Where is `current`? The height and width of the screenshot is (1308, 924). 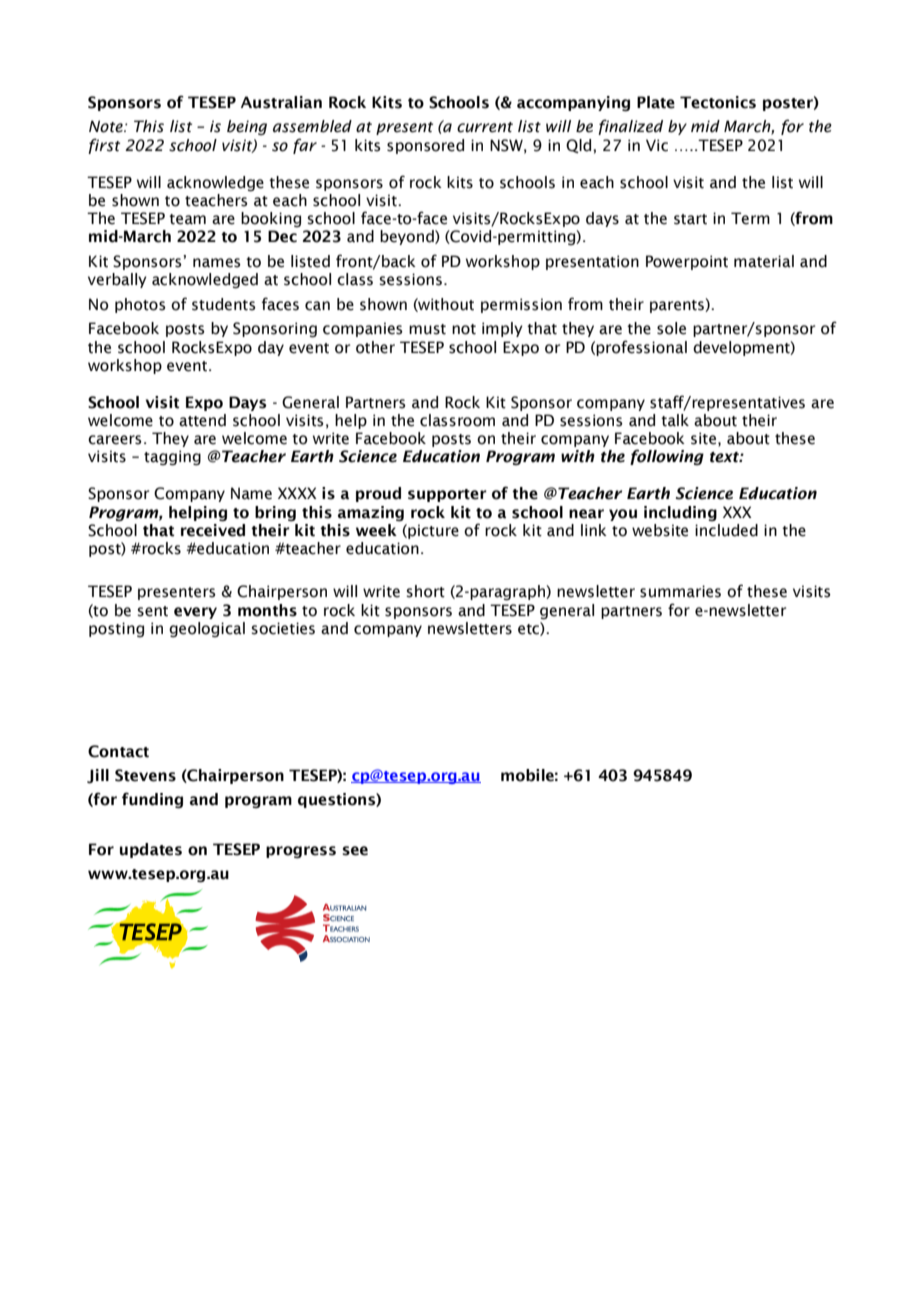
current is located at coordinates (485, 127).
